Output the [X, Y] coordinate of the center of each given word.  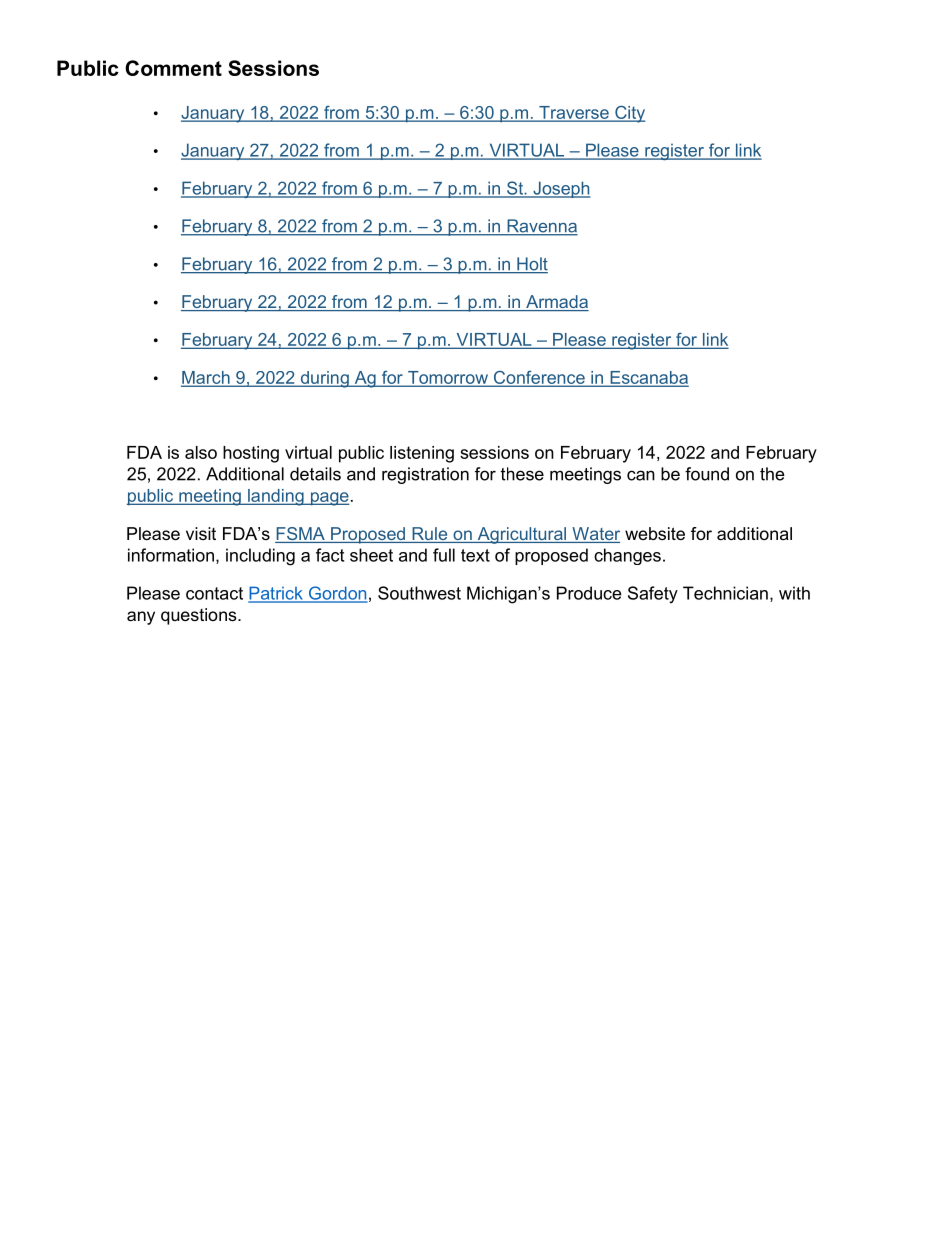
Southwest [419, 593]
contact [214, 593]
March [206, 378]
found [707, 474]
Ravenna [541, 227]
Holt [531, 265]
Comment [173, 68]
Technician [725, 593]
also [201, 452]
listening [422, 454]
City [629, 114]
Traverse [574, 113]
